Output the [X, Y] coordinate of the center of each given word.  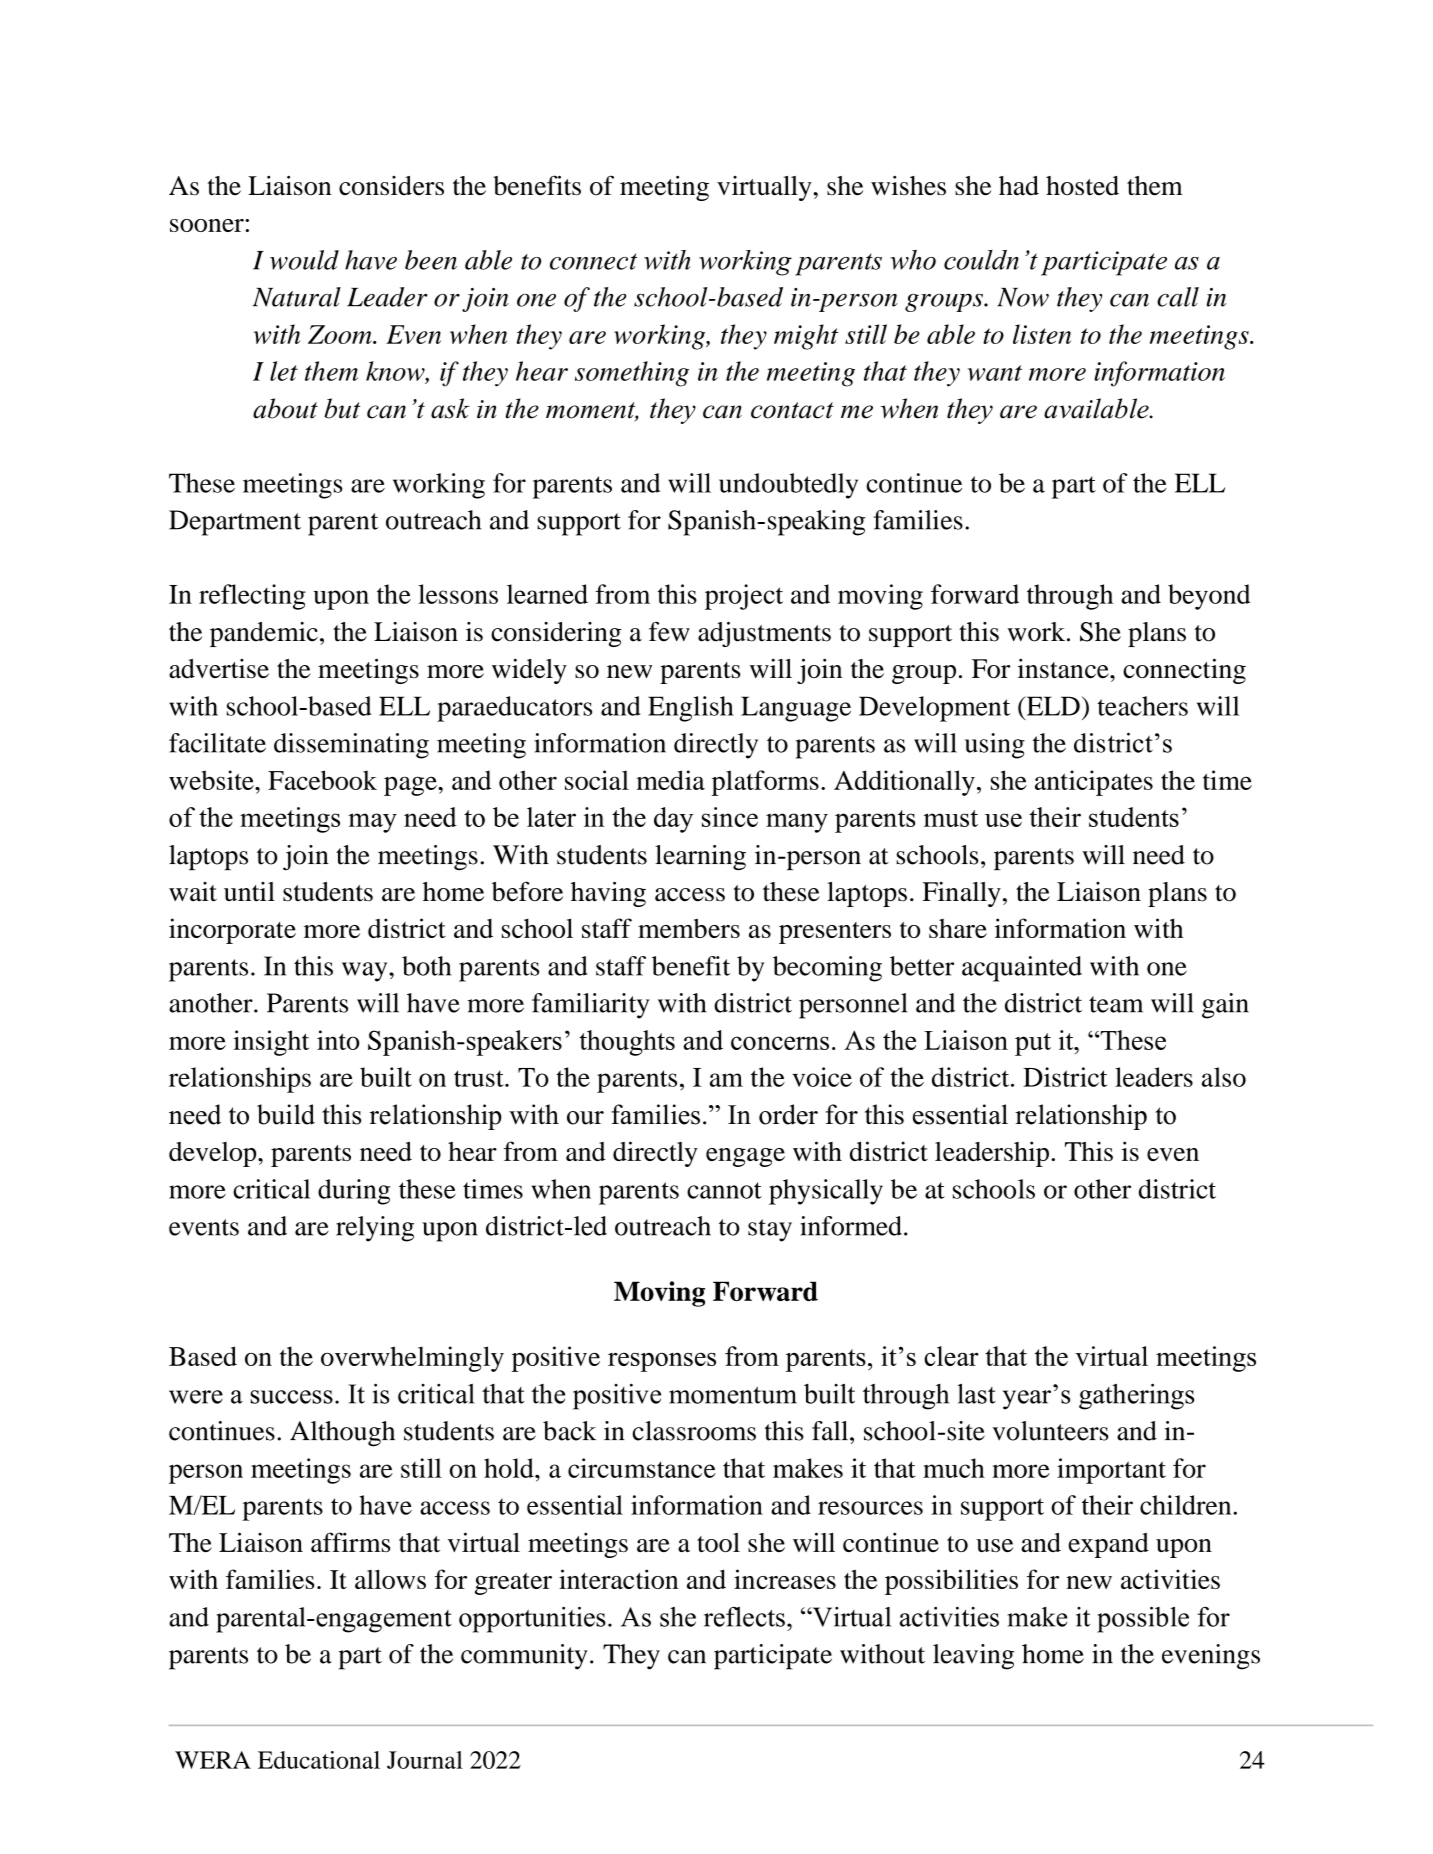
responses [662, 1362]
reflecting [252, 597]
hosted [1082, 186]
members [689, 928]
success [291, 1397]
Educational [319, 1760]
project [744, 597]
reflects [744, 1617]
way [366, 972]
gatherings [1136, 1396]
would [304, 260]
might [806, 337]
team [1116, 1004]
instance [1064, 668]
